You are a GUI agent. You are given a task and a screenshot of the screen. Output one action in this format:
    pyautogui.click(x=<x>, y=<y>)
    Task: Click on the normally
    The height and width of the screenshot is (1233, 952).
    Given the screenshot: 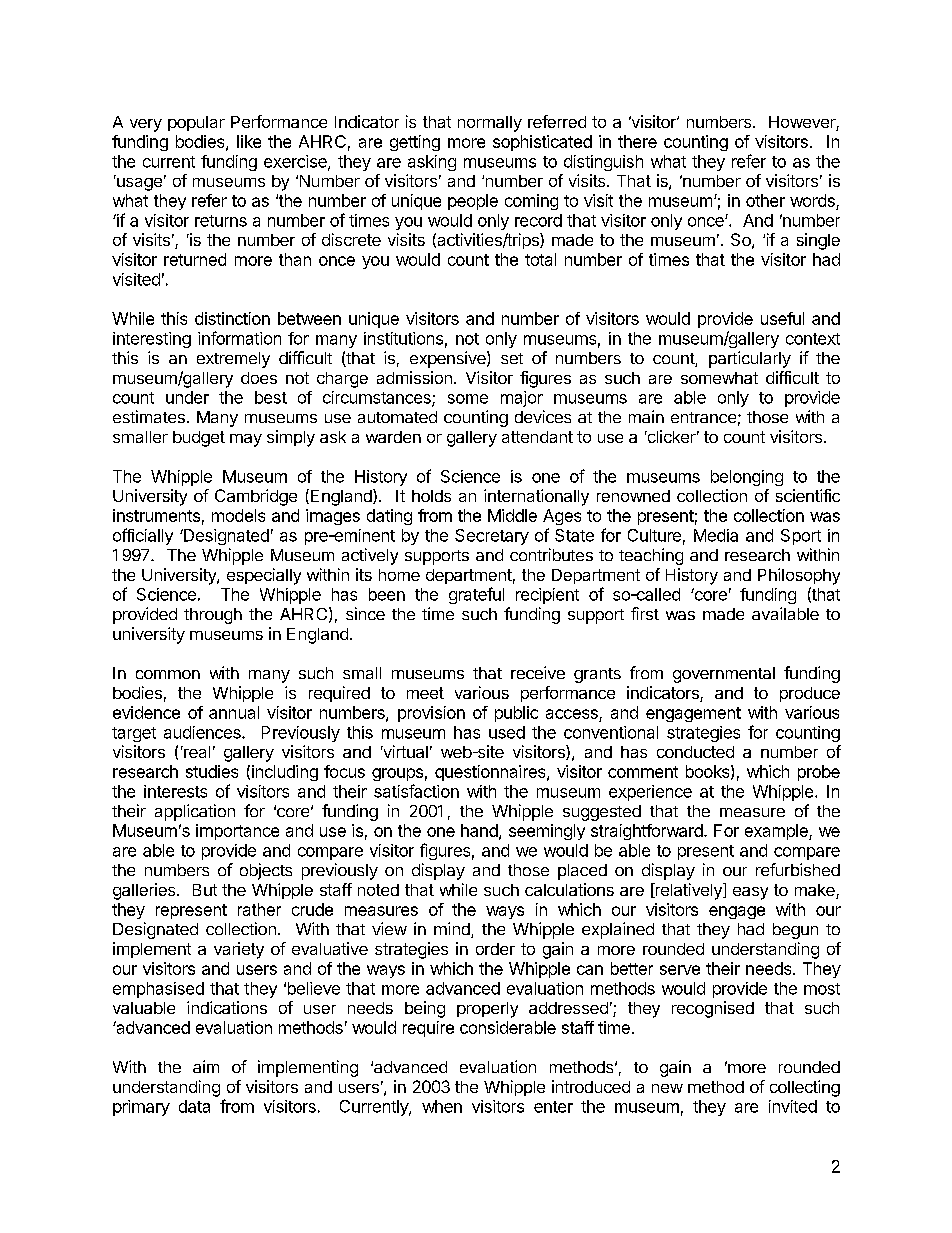 What is the action you would take?
    pyautogui.click(x=490, y=124)
